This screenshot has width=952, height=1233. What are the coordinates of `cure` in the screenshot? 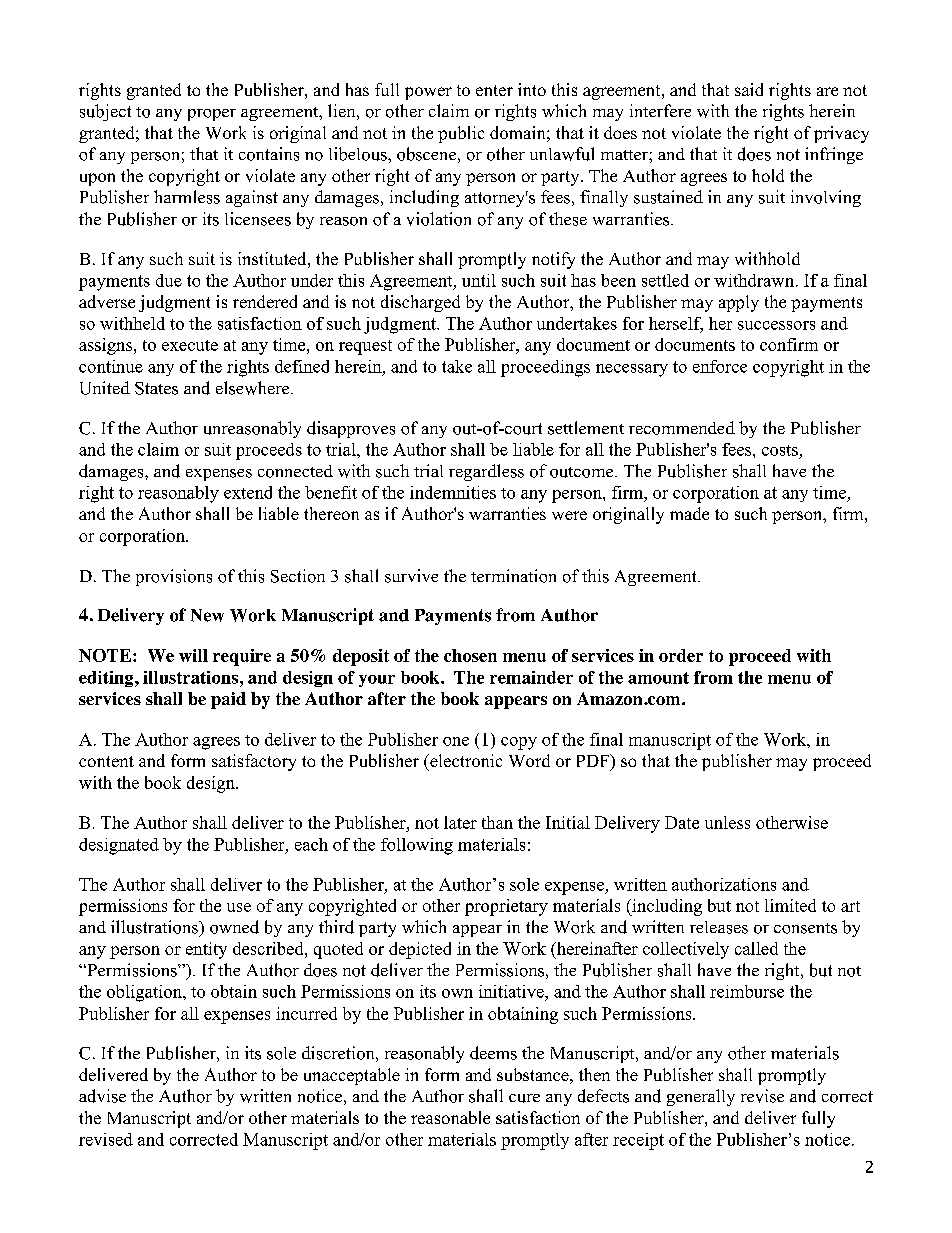 It's located at (524, 1098).
